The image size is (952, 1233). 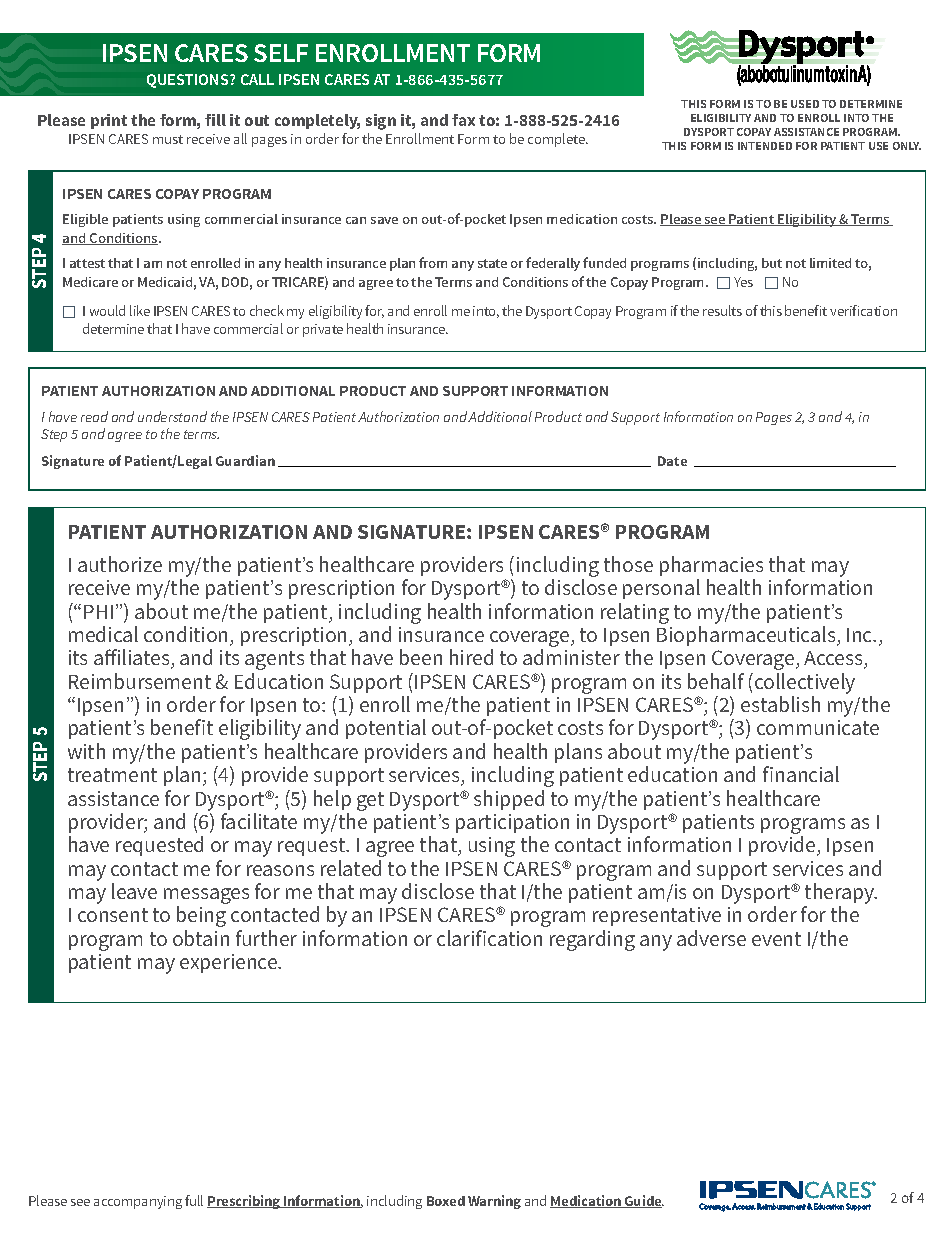 I want to click on QUESTIONS, so click(x=189, y=81).
